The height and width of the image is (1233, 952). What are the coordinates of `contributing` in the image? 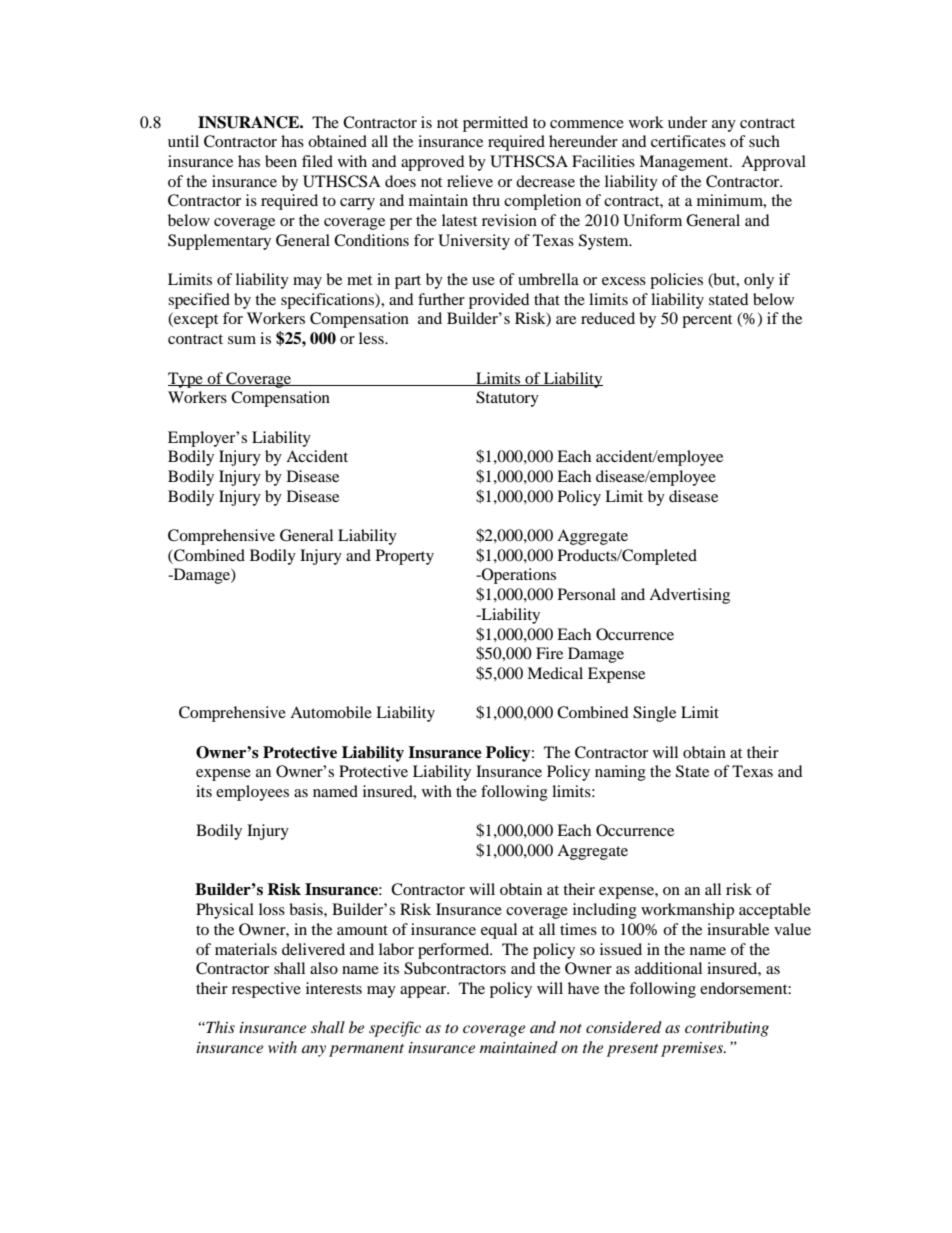 It's located at (727, 1029).
